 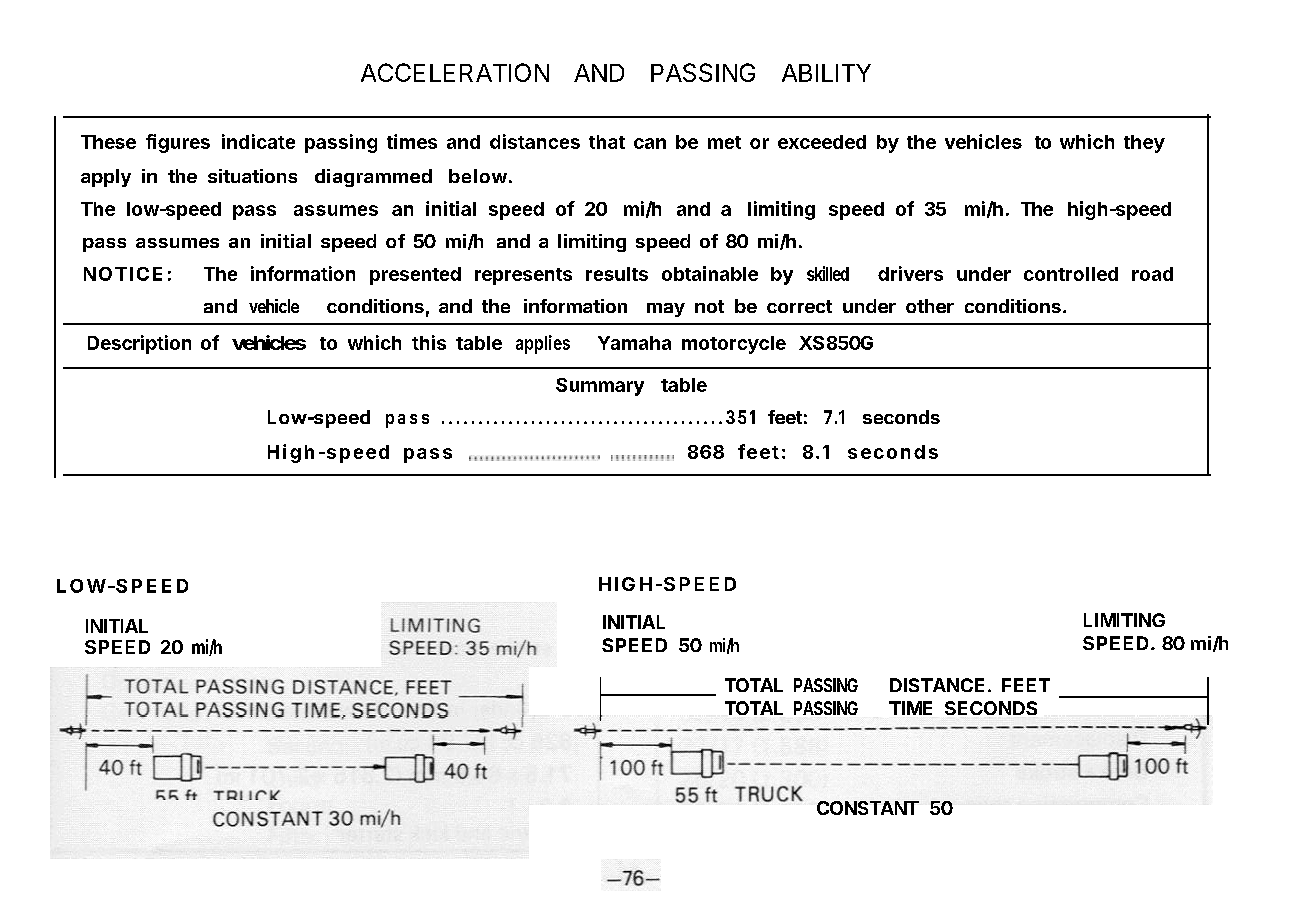 What do you see at coordinates (1144, 144) in the screenshot?
I see `they` at bounding box center [1144, 144].
